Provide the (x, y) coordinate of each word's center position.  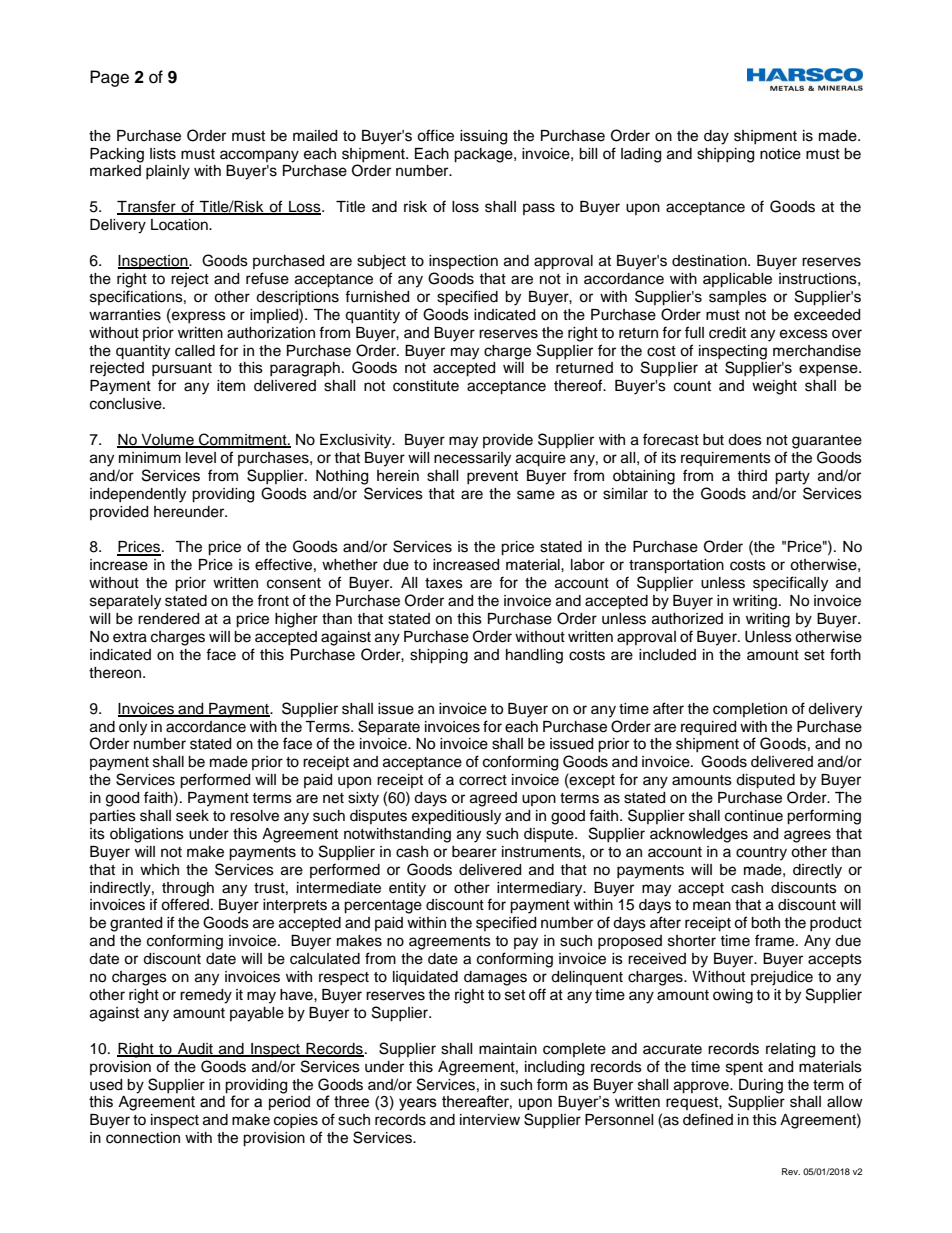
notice (780, 154)
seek (192, 816)
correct (483, 780)
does (745, 440)
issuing (483, 137)
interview (490, 1120)
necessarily (472, 459)
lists (163, 154)
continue (754, 816)
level (201, 458)
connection (143, 1138)
